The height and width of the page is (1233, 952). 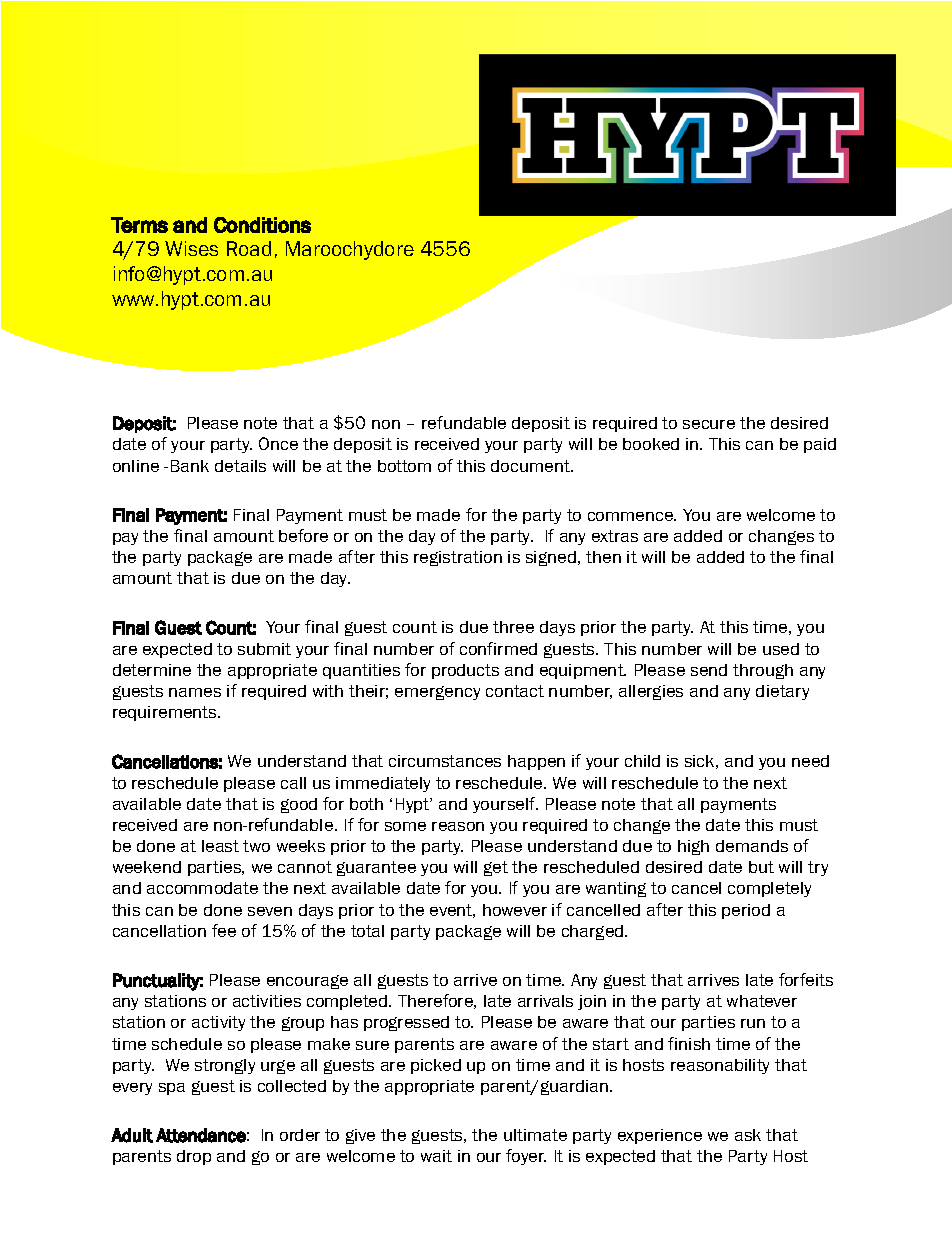 What do you see at coordinates (436, 1156) in the page?
I see `wait` at bounding box center [436, 1156].
